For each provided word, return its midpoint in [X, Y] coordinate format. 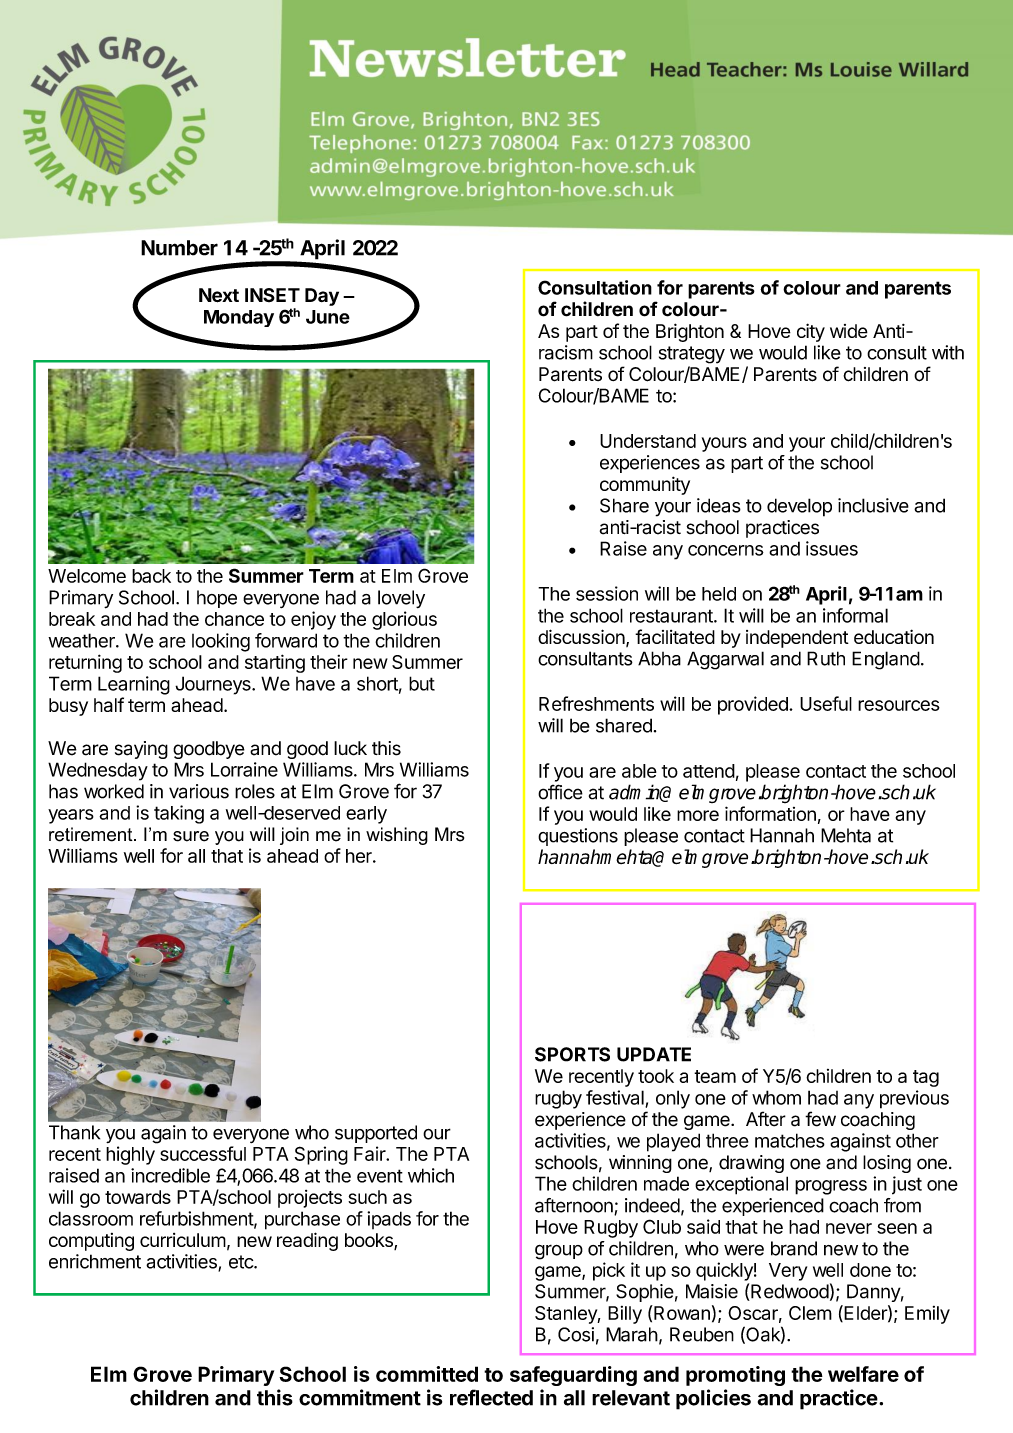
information [770, 813]
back [151, 576]
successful [203, 1153]
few [820, 1119]
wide [849, 331]
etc [242, 1262]
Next [219, 295]
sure [191, 836]
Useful [826, 703]
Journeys [214, 685]
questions [578, 837]
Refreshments [596, 703]
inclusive [873, 505]
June [328, 317]
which [431, 1175]
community [645, 485]
